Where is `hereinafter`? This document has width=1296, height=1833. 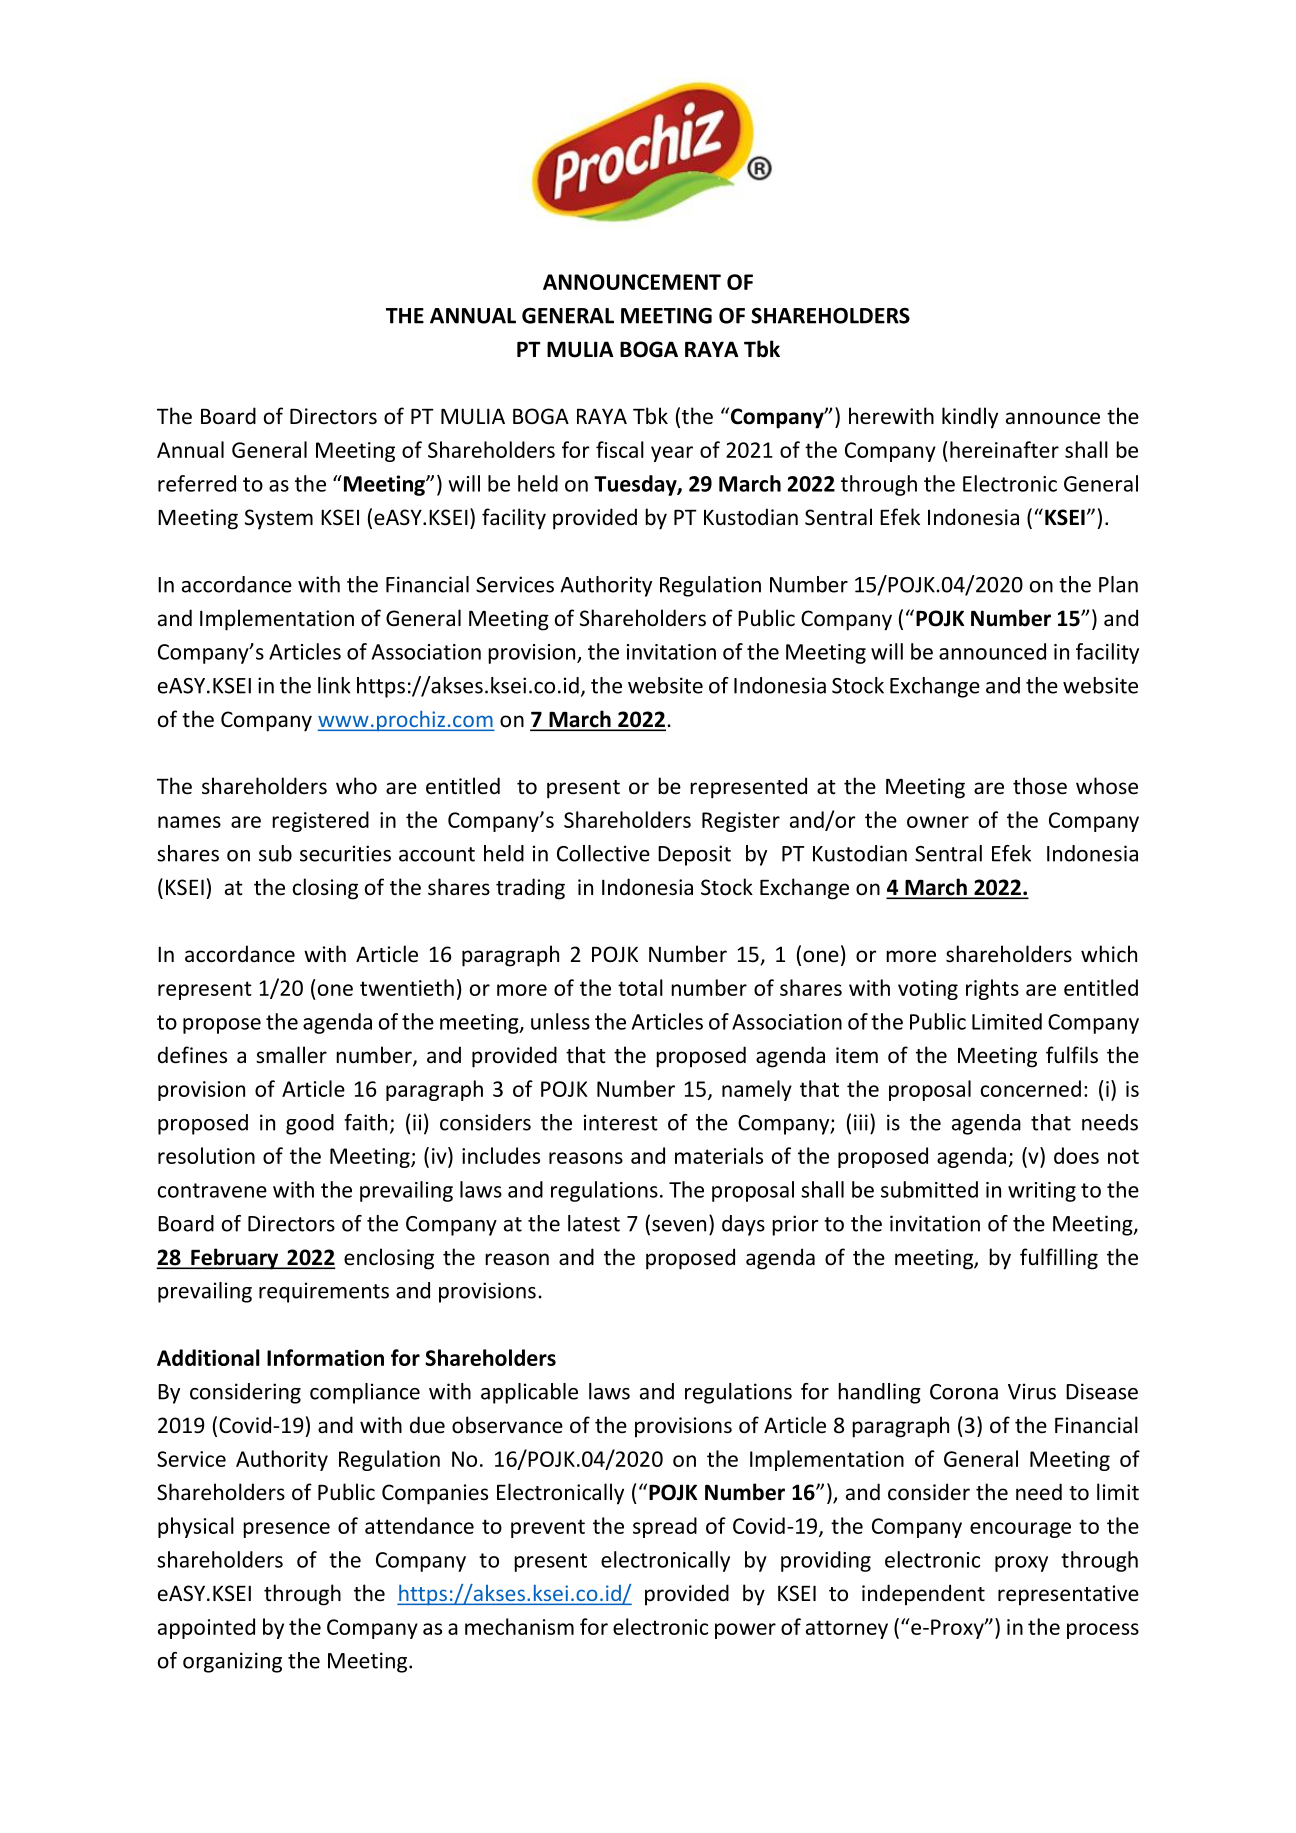
hereinafter is located at coordinates (1004, 449).
